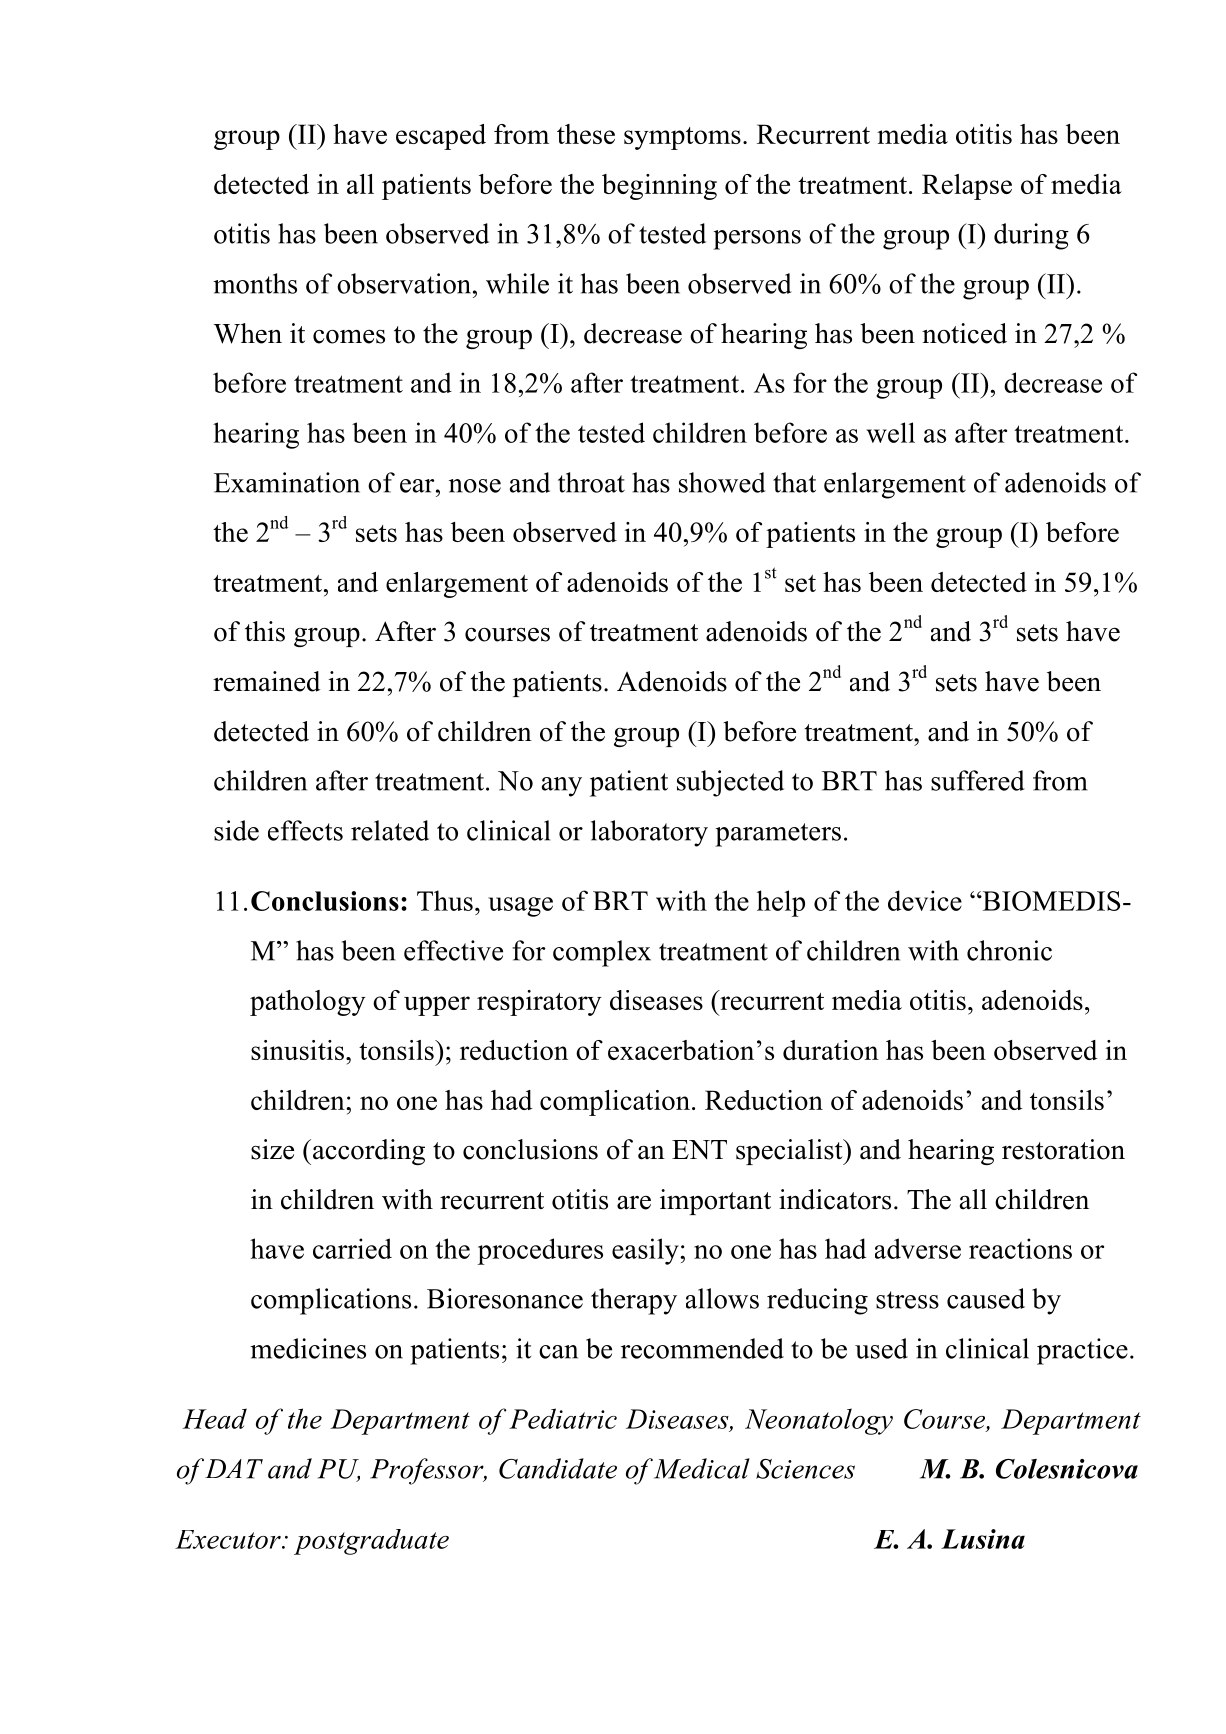 The height and width of the screenshot is (1734, 1226). Describe the element at coordinates (702, 1468) in the screenshot. I see `Medical` at that location.
